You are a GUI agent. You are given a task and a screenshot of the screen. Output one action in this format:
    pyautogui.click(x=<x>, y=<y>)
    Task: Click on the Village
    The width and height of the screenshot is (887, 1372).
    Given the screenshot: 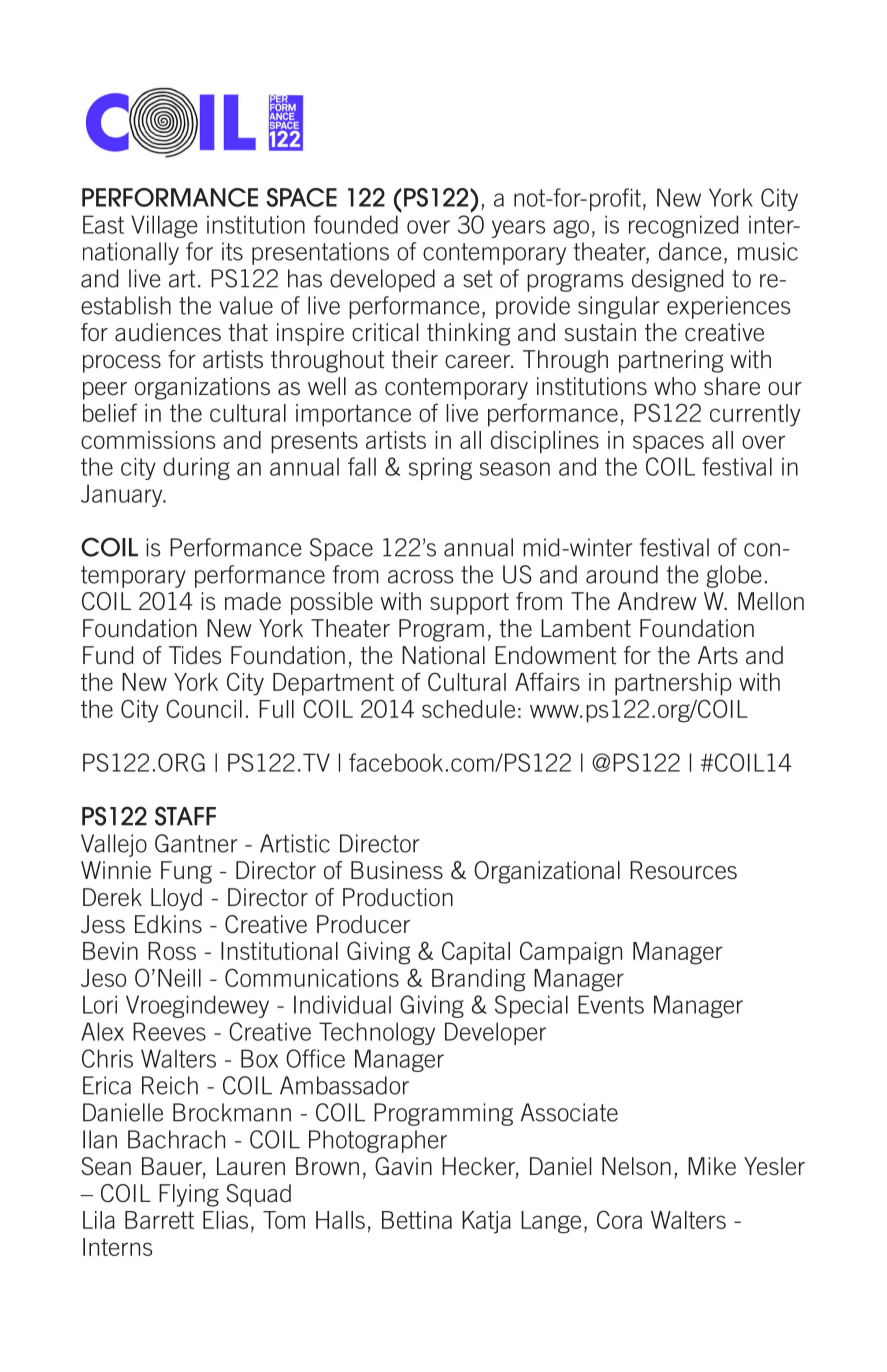 What is the action you would take?
    pyautogui.click(x=164, y=226)
